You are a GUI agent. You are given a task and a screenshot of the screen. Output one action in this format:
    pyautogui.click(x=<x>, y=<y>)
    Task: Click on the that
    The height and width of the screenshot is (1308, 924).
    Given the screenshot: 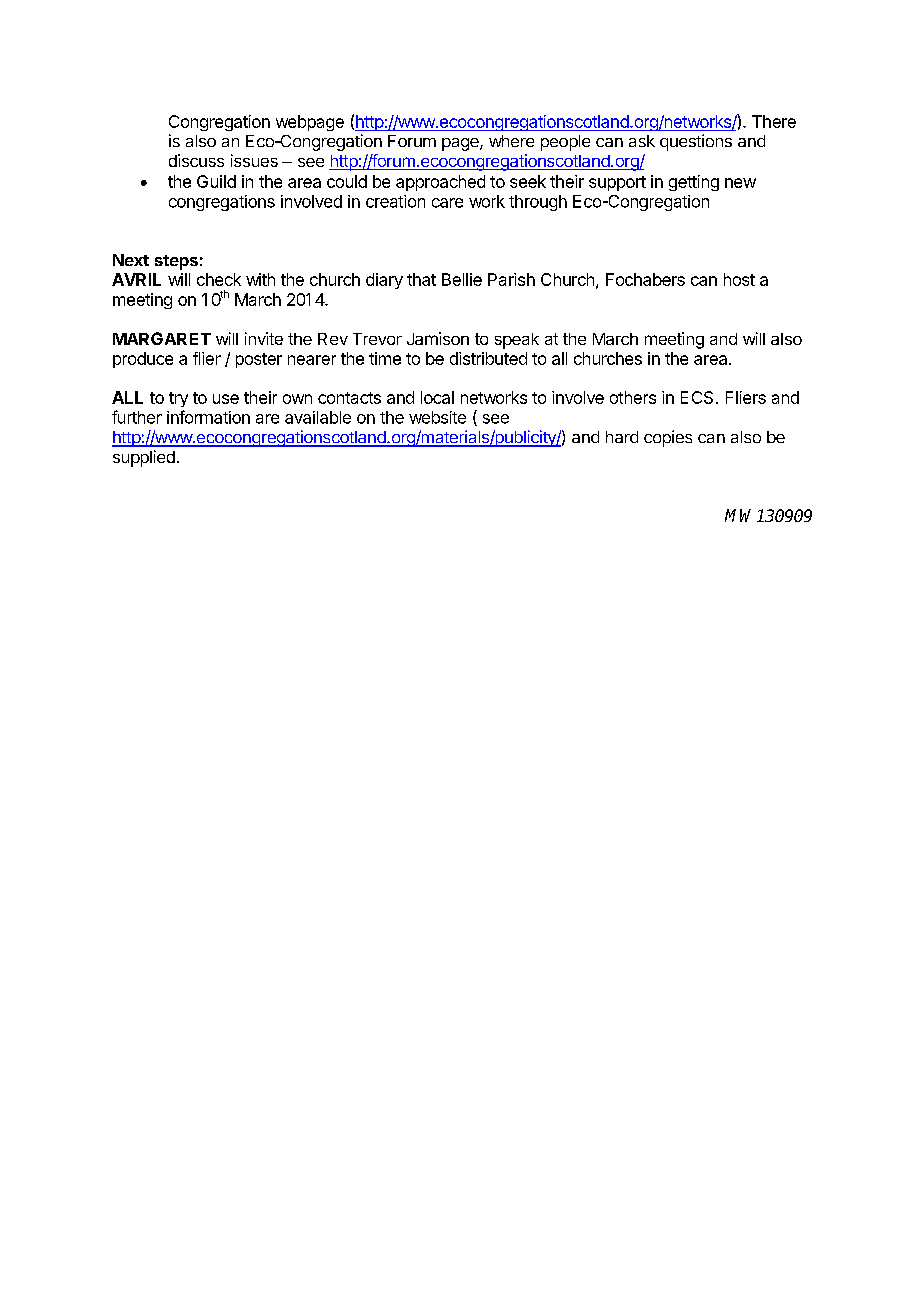 What is the action you would take?
    pyautogui.click(x=421, y=279)
